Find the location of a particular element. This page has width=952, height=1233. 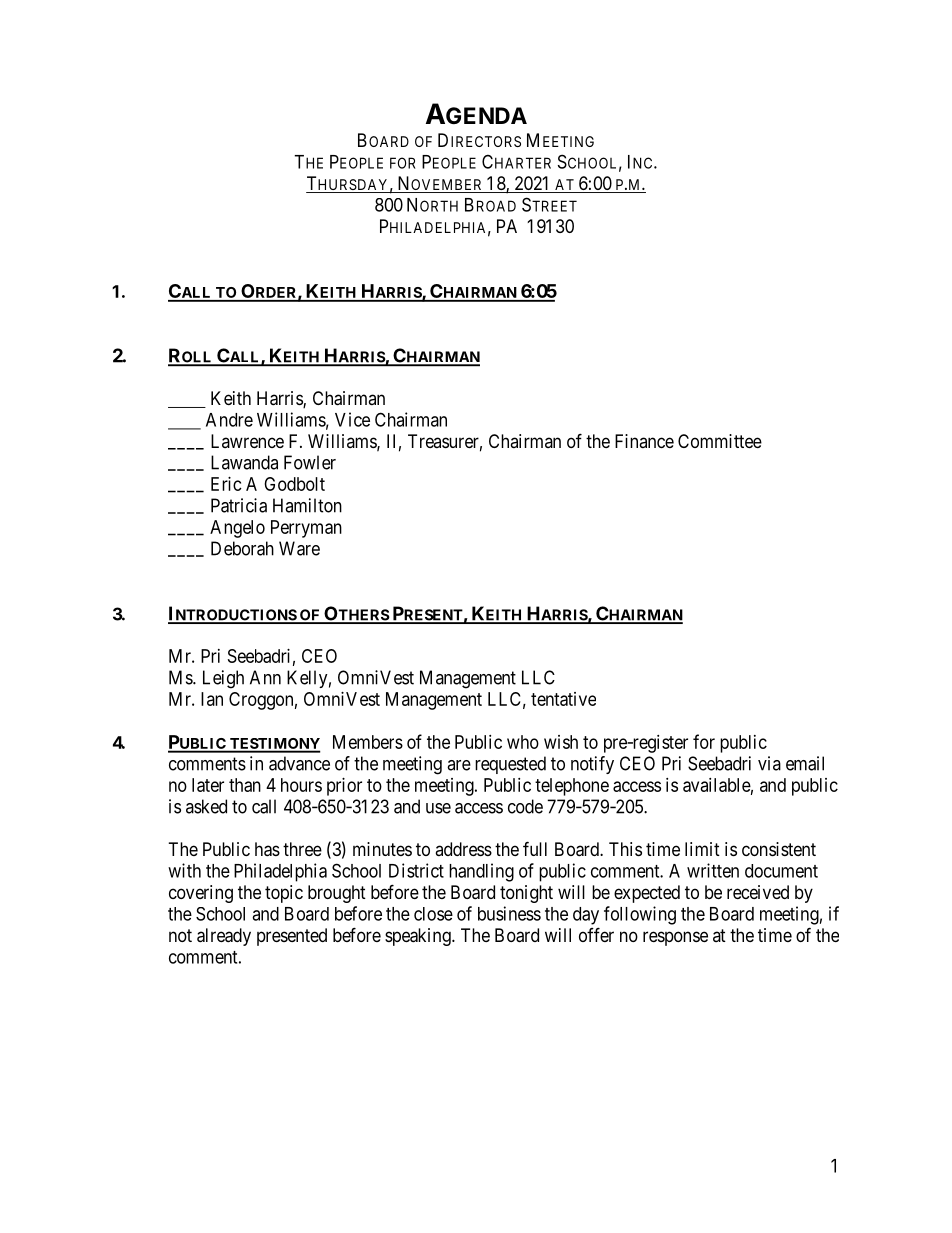

via is located at coordinates (769, 763).
